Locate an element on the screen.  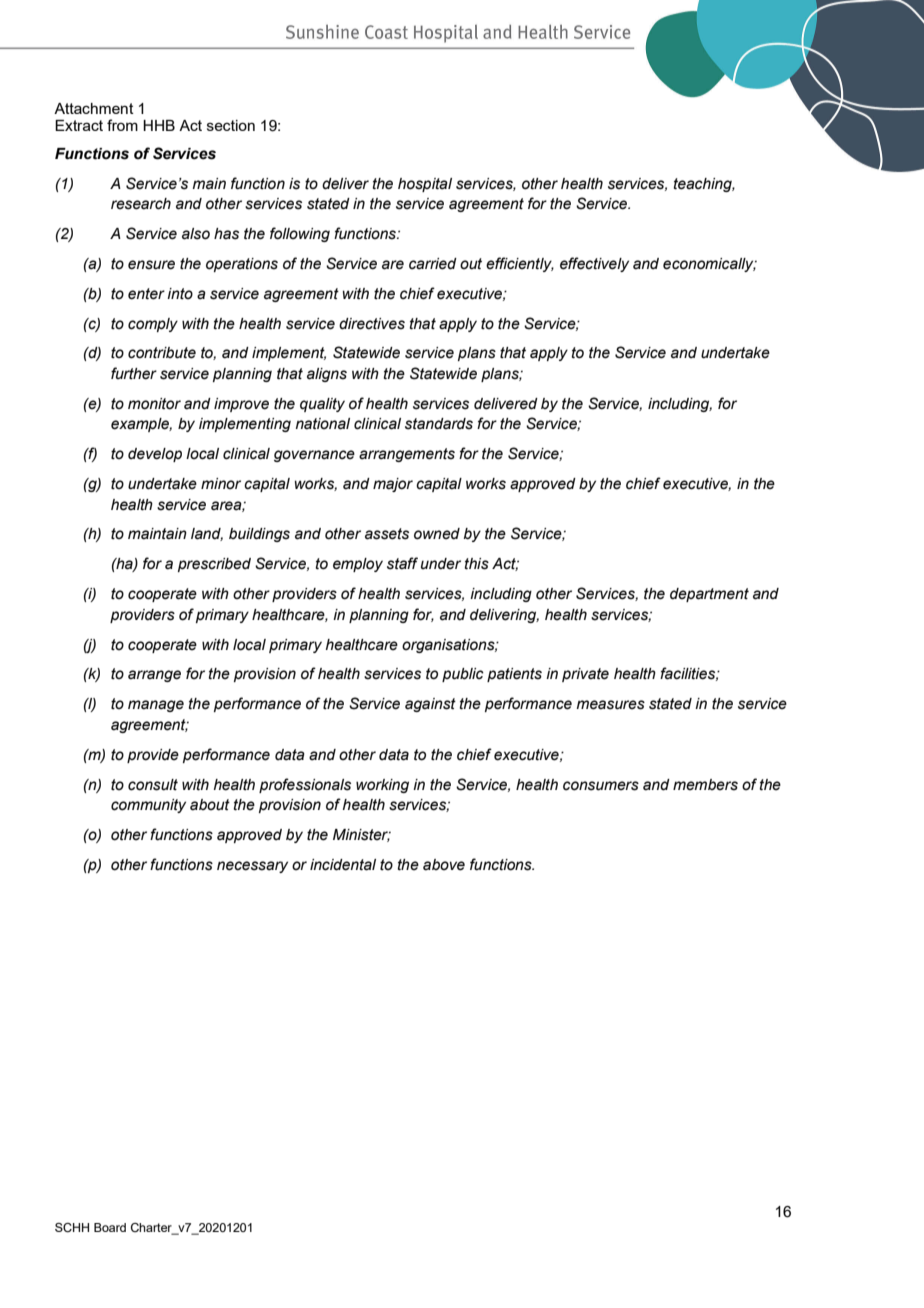
consumers is located at coordinates (601, 786).
